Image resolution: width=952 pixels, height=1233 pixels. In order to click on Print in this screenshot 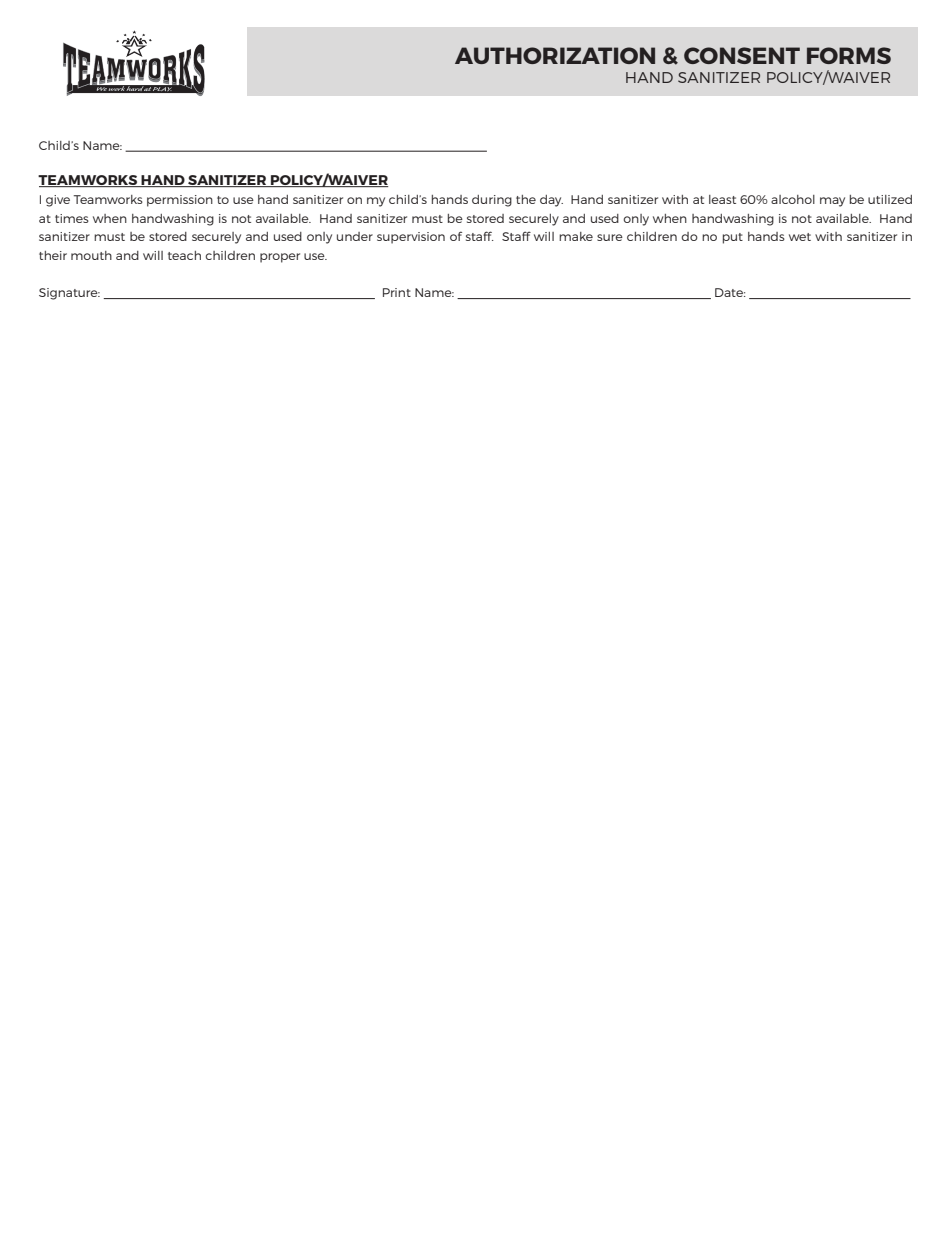, I will do `click(397, 292)`.
